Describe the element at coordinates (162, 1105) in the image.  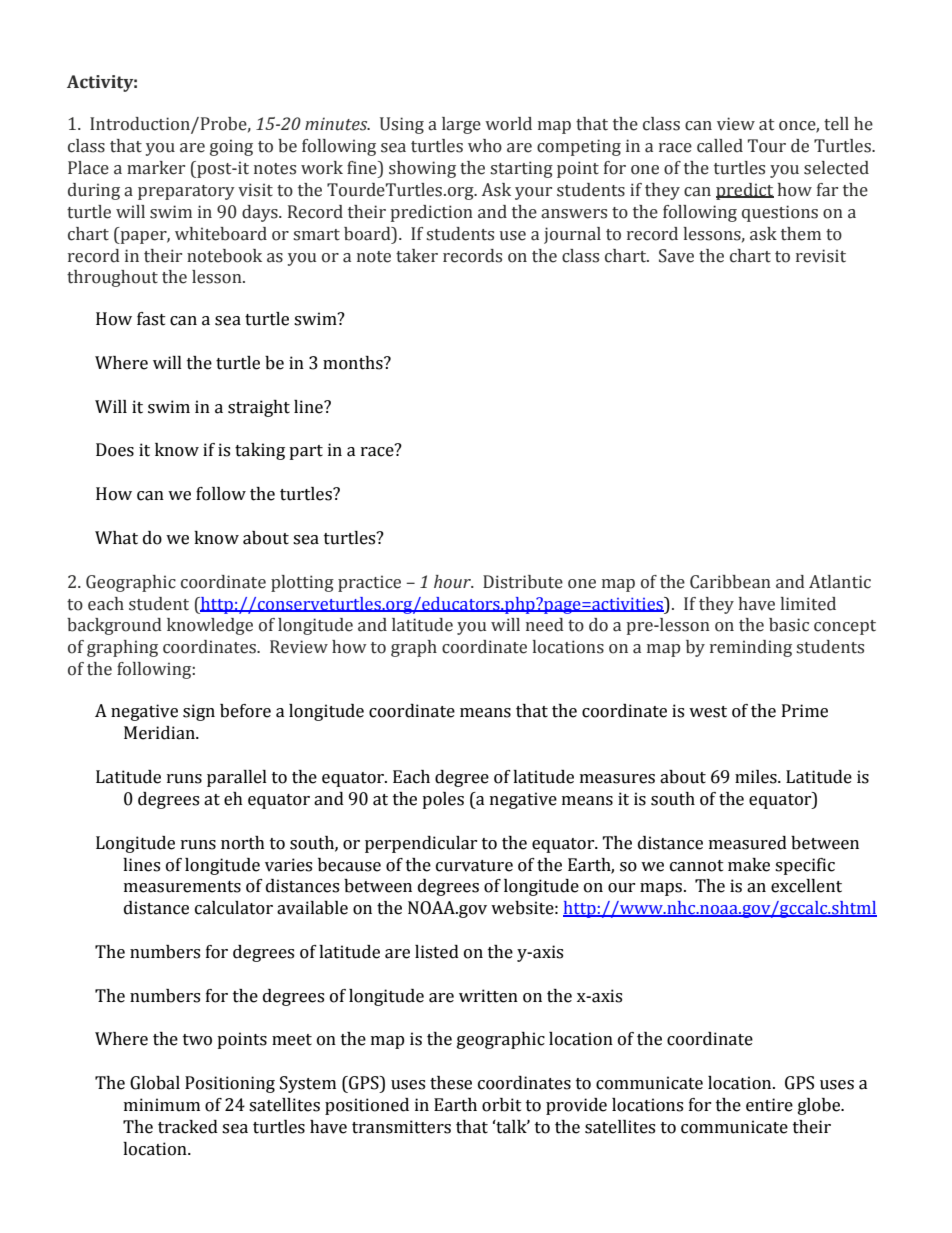
I see `minimum` at that location.
